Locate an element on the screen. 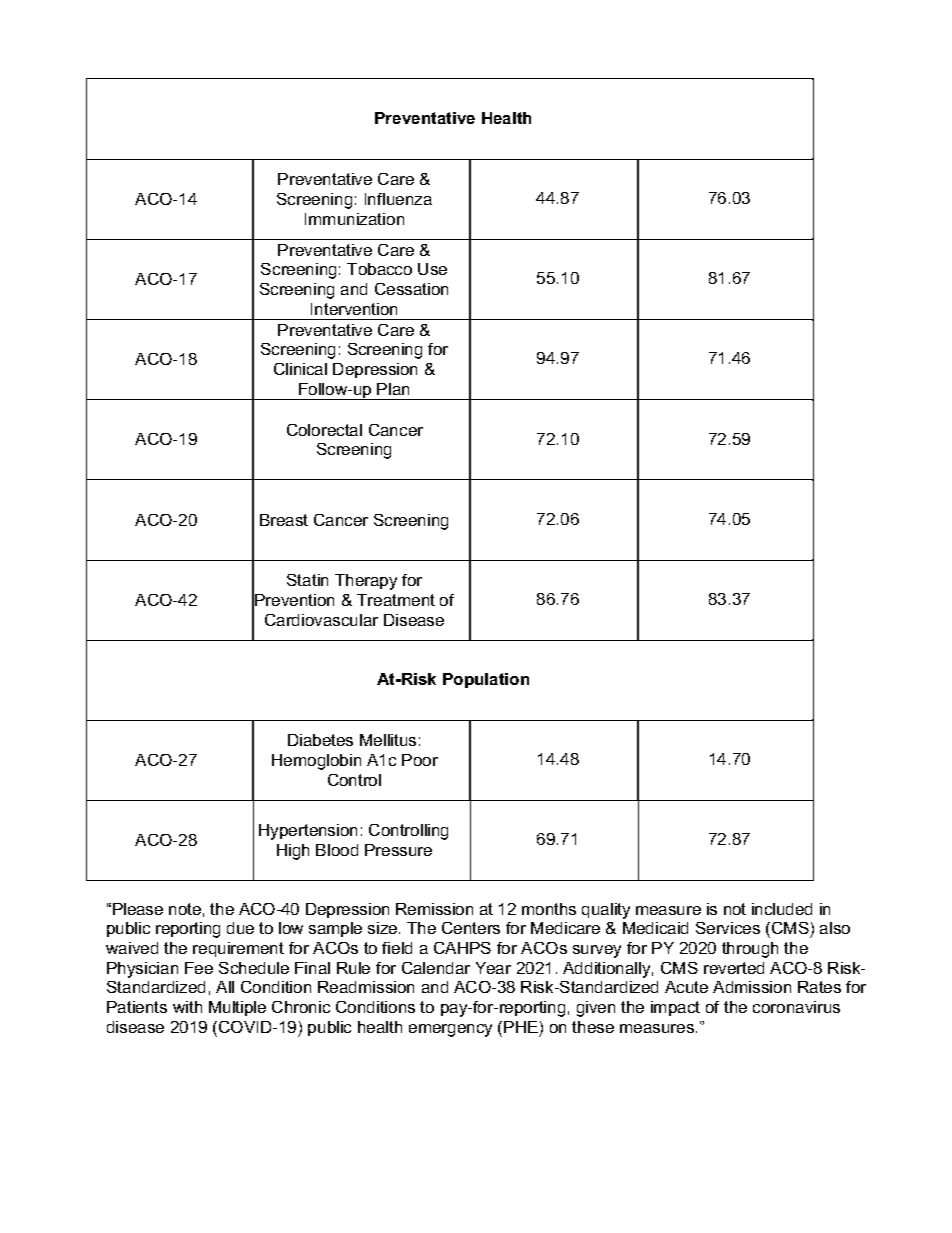 The image size is (952, 1233). Immunization is located at coordinates (354, 219).
